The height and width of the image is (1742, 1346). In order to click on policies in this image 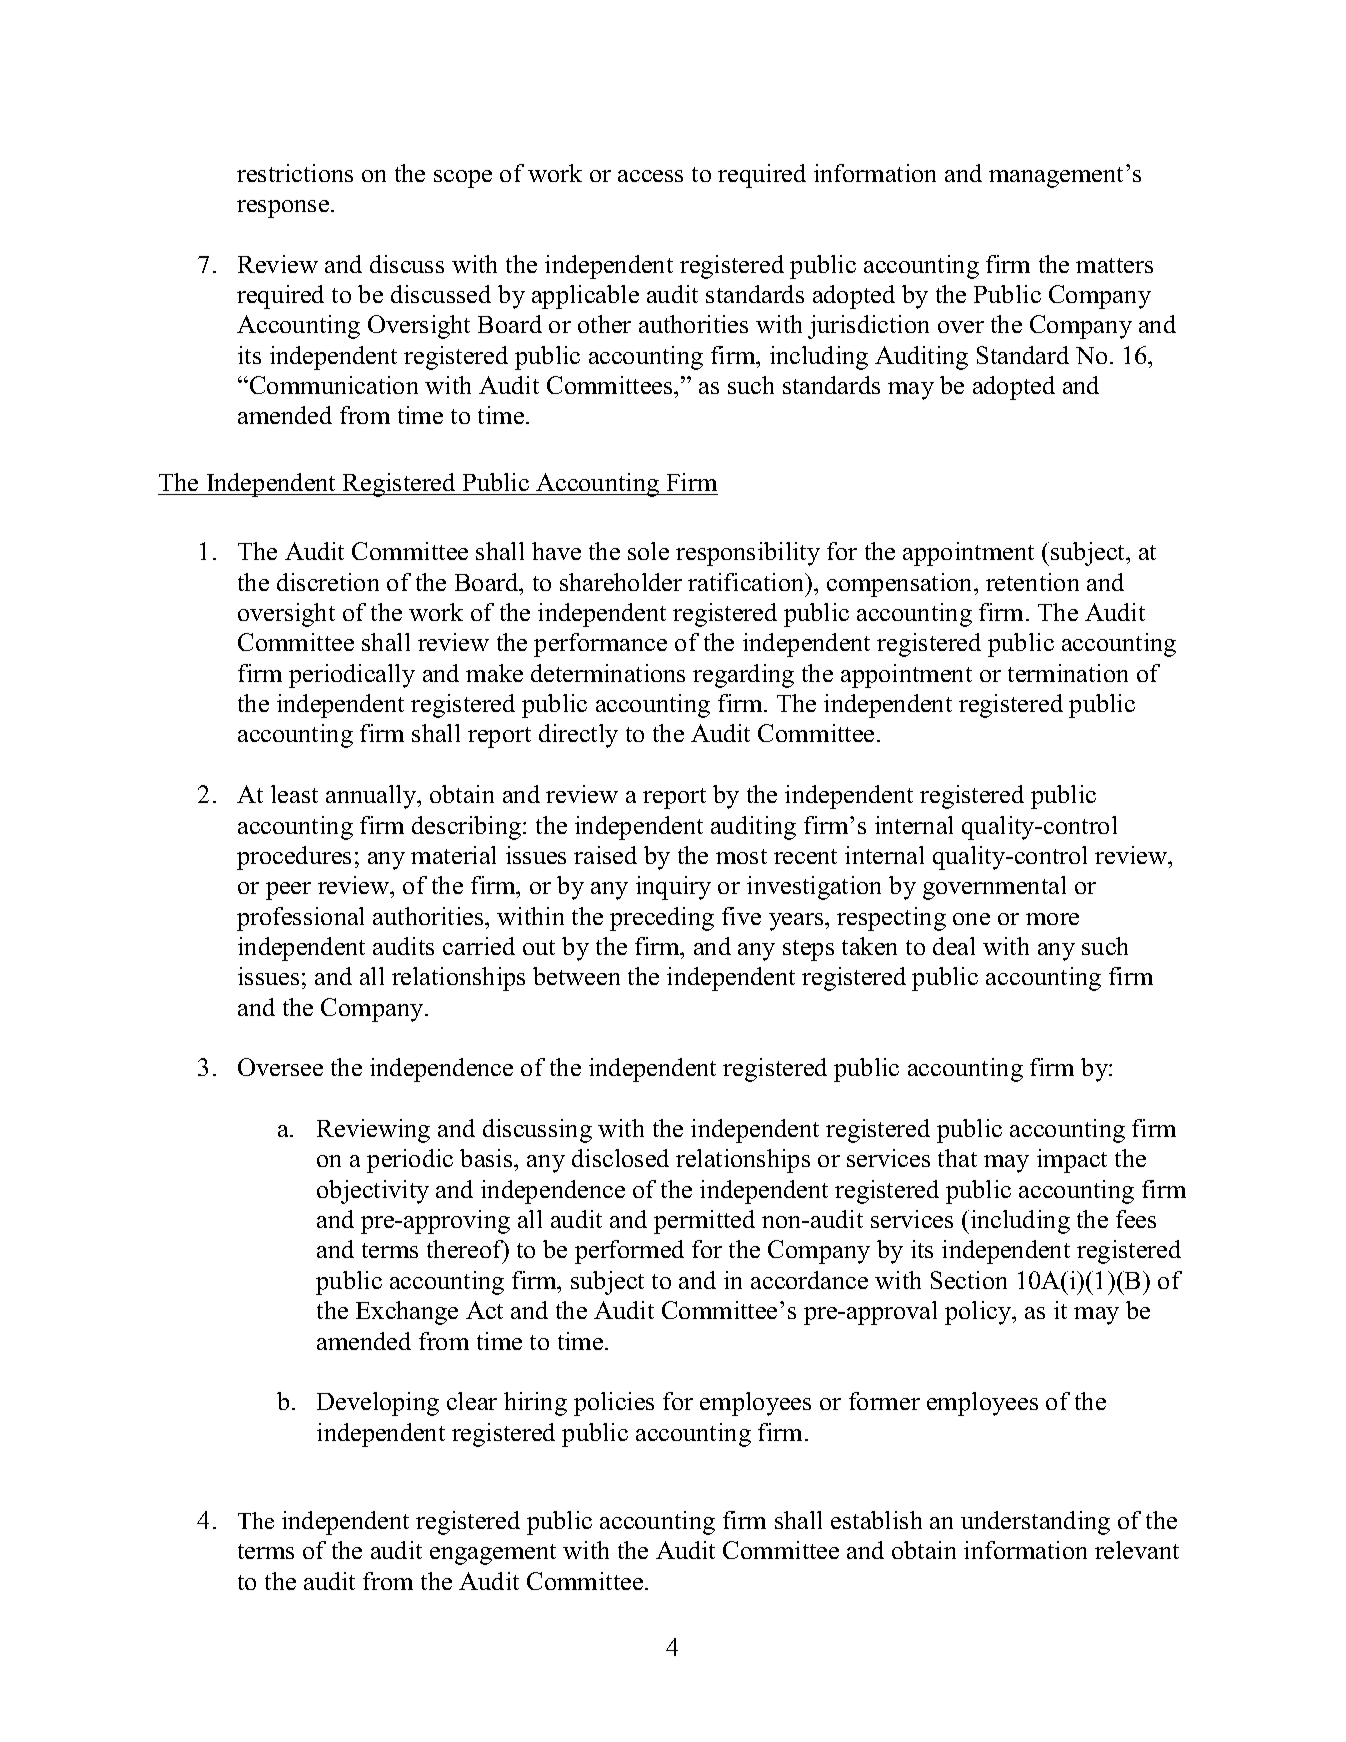, I will do `click(614, 1404)`.
